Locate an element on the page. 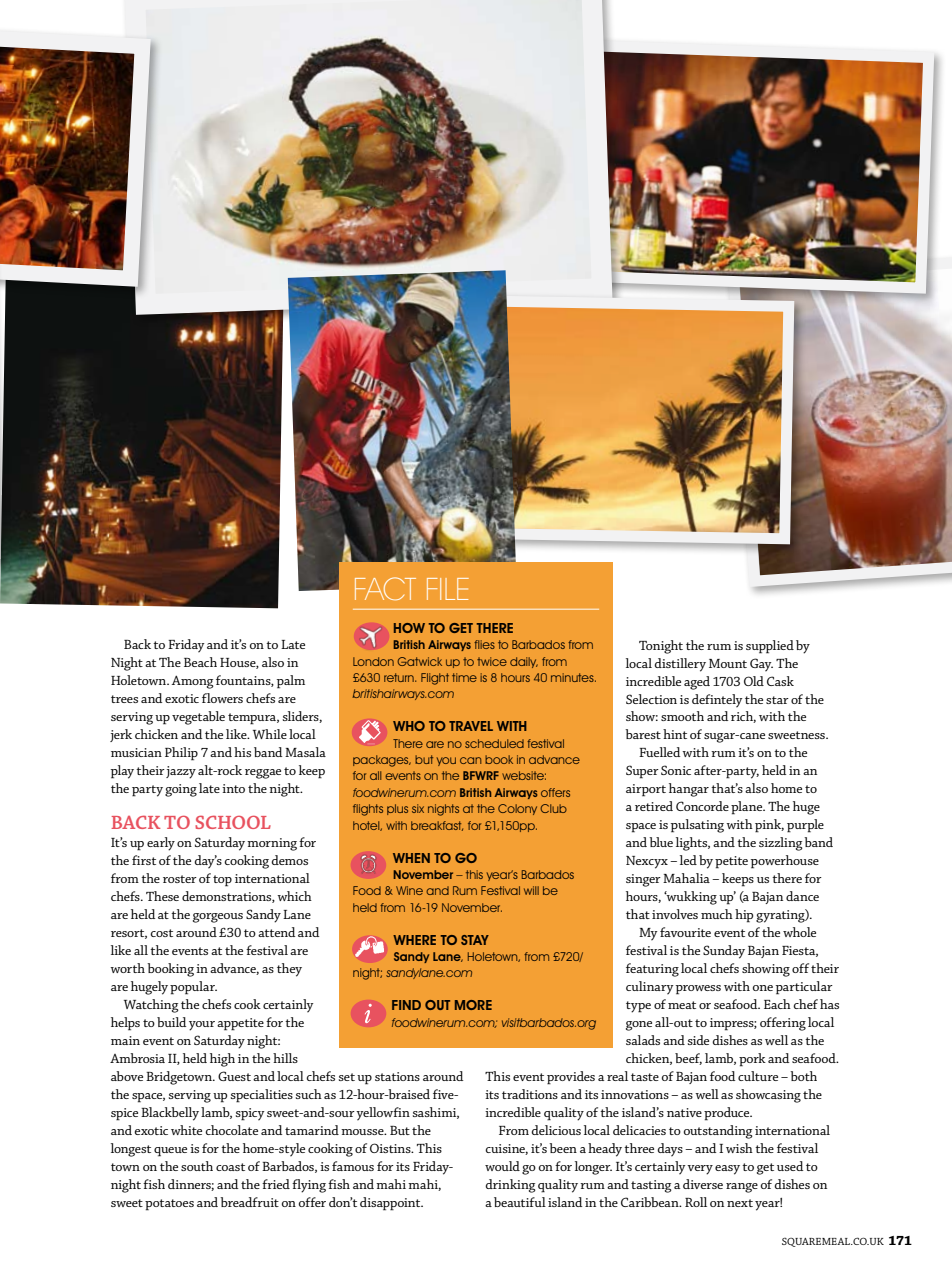 This page has height=1285, width=952. range is located at coordinates (742, 1188).
